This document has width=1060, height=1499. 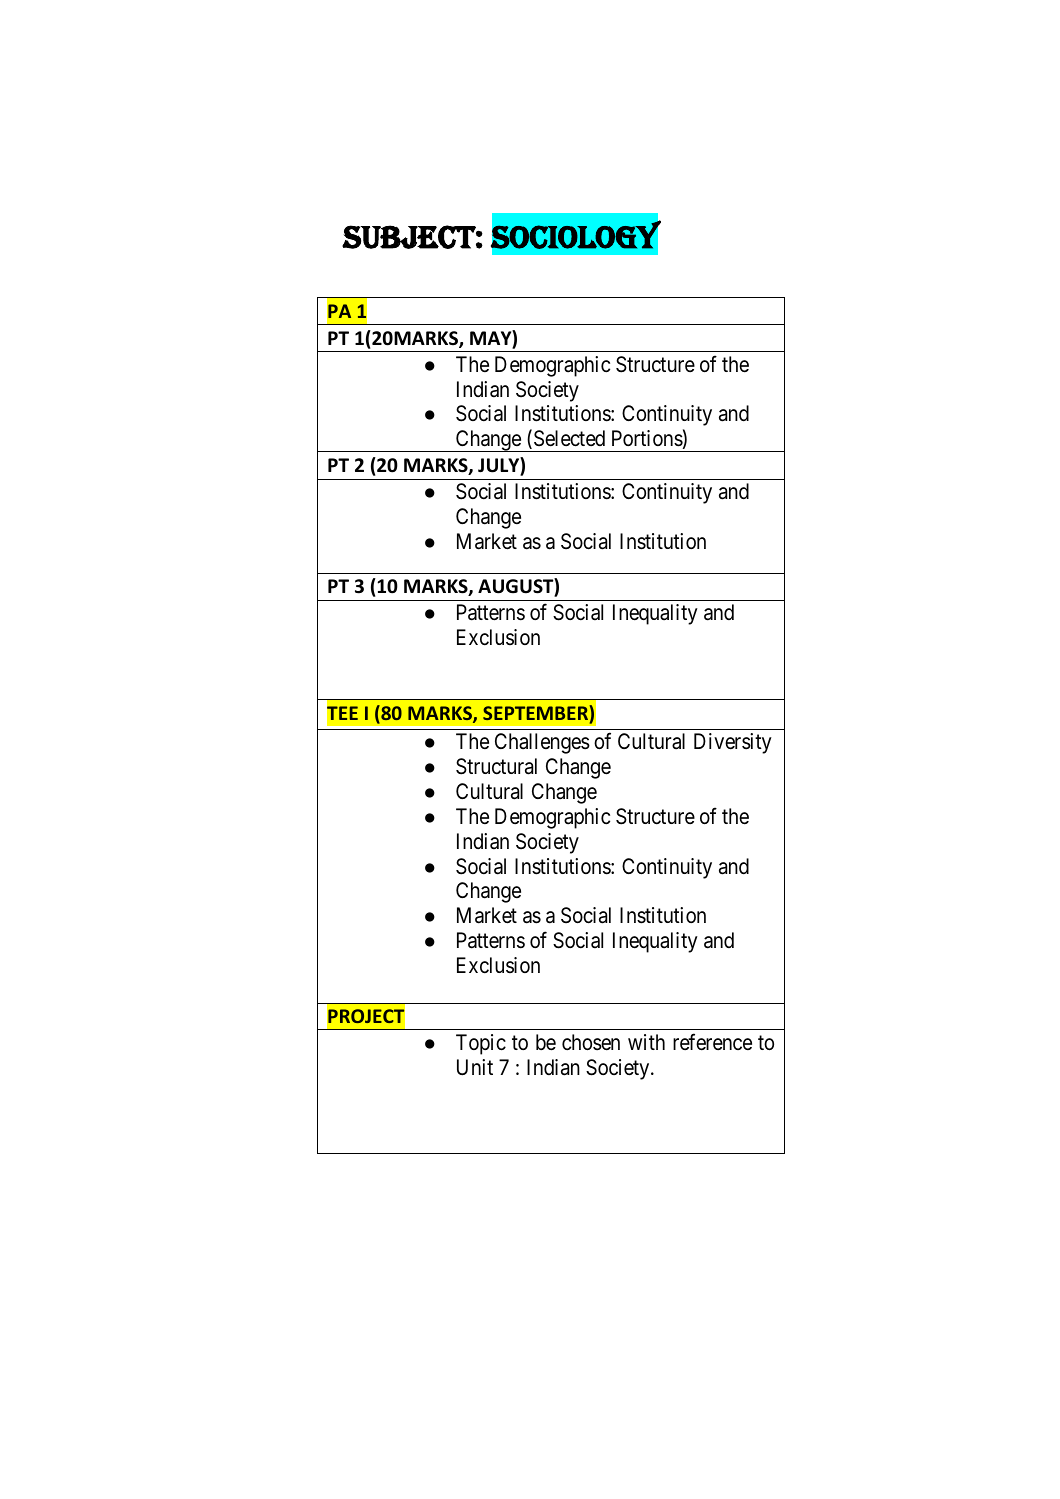 What do you see at coordinates (496, 766) in the document?
I see `Structural` at bounding box center [496, 766].
